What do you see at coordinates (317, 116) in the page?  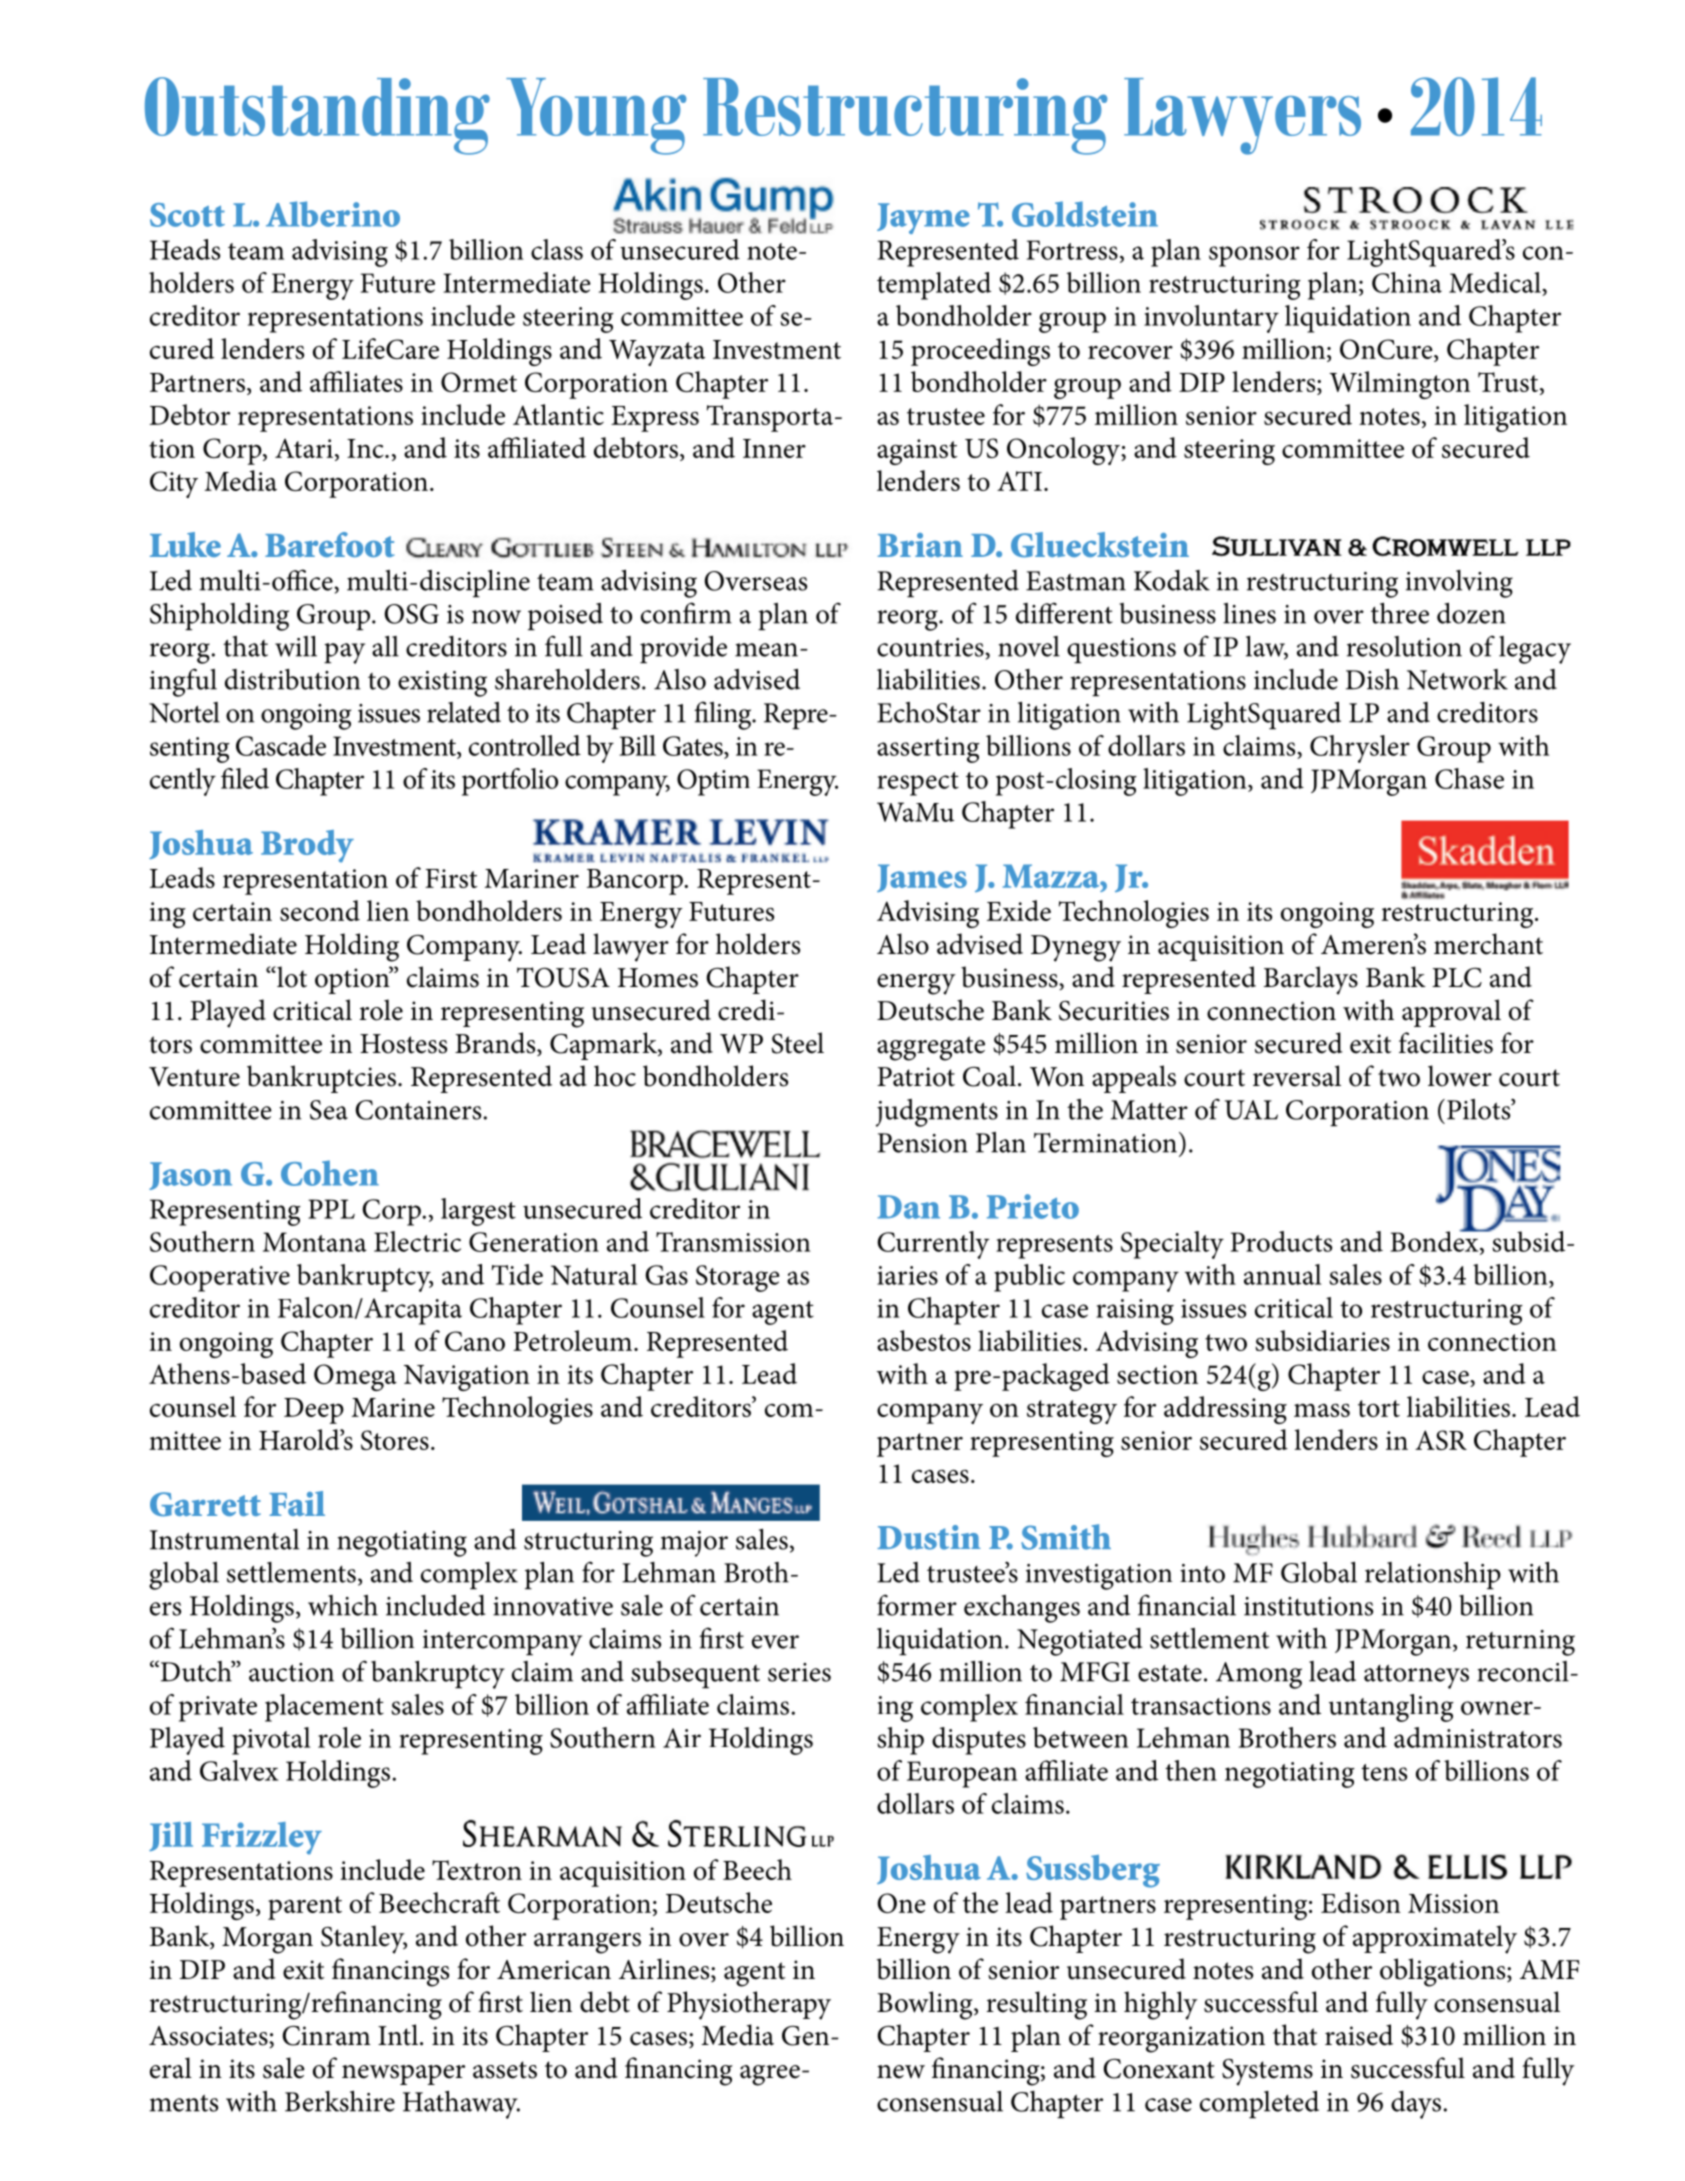 I see `Outstanding` at bounding box center [317, 116].
